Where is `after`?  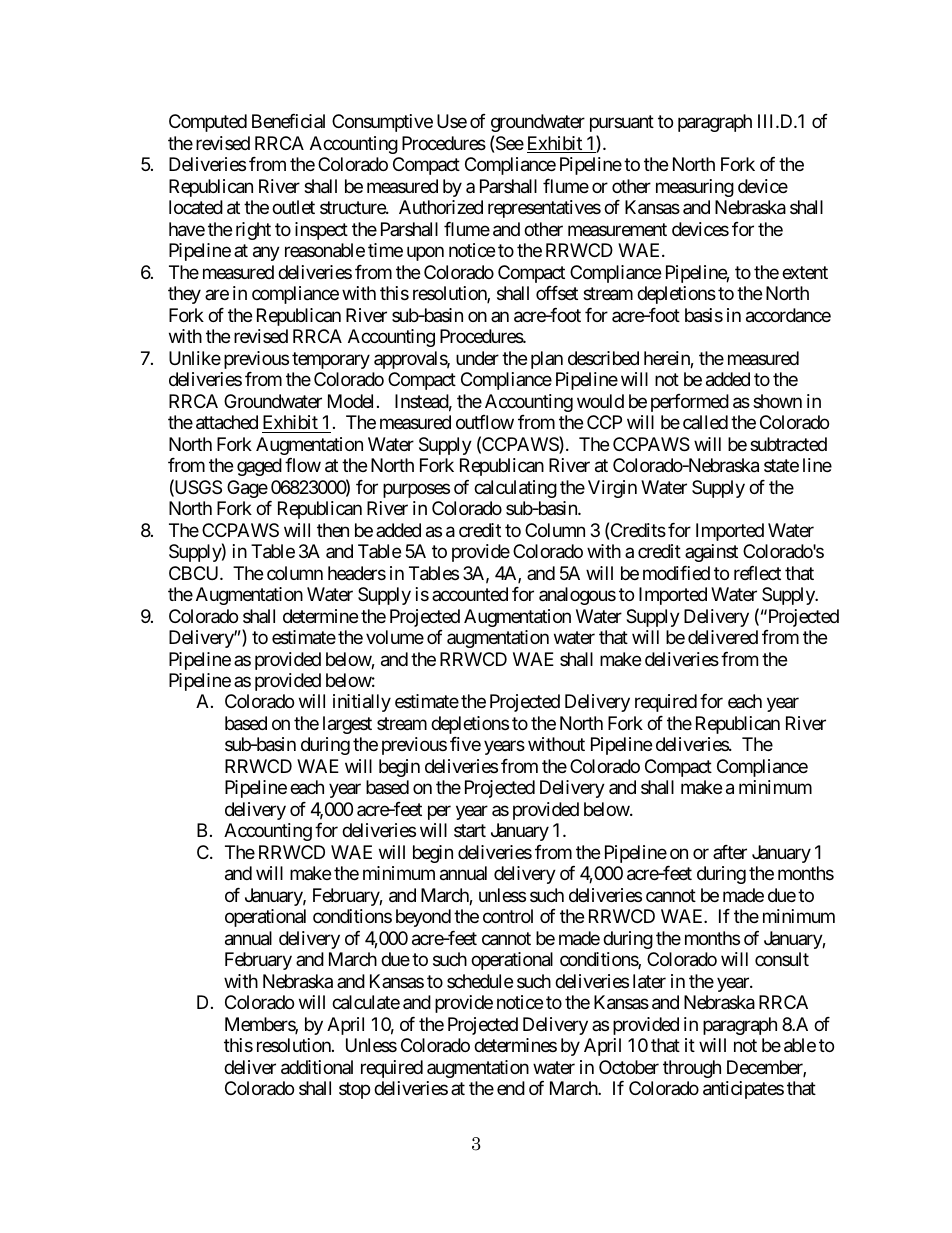 after is located at coordinates (730, 852).
